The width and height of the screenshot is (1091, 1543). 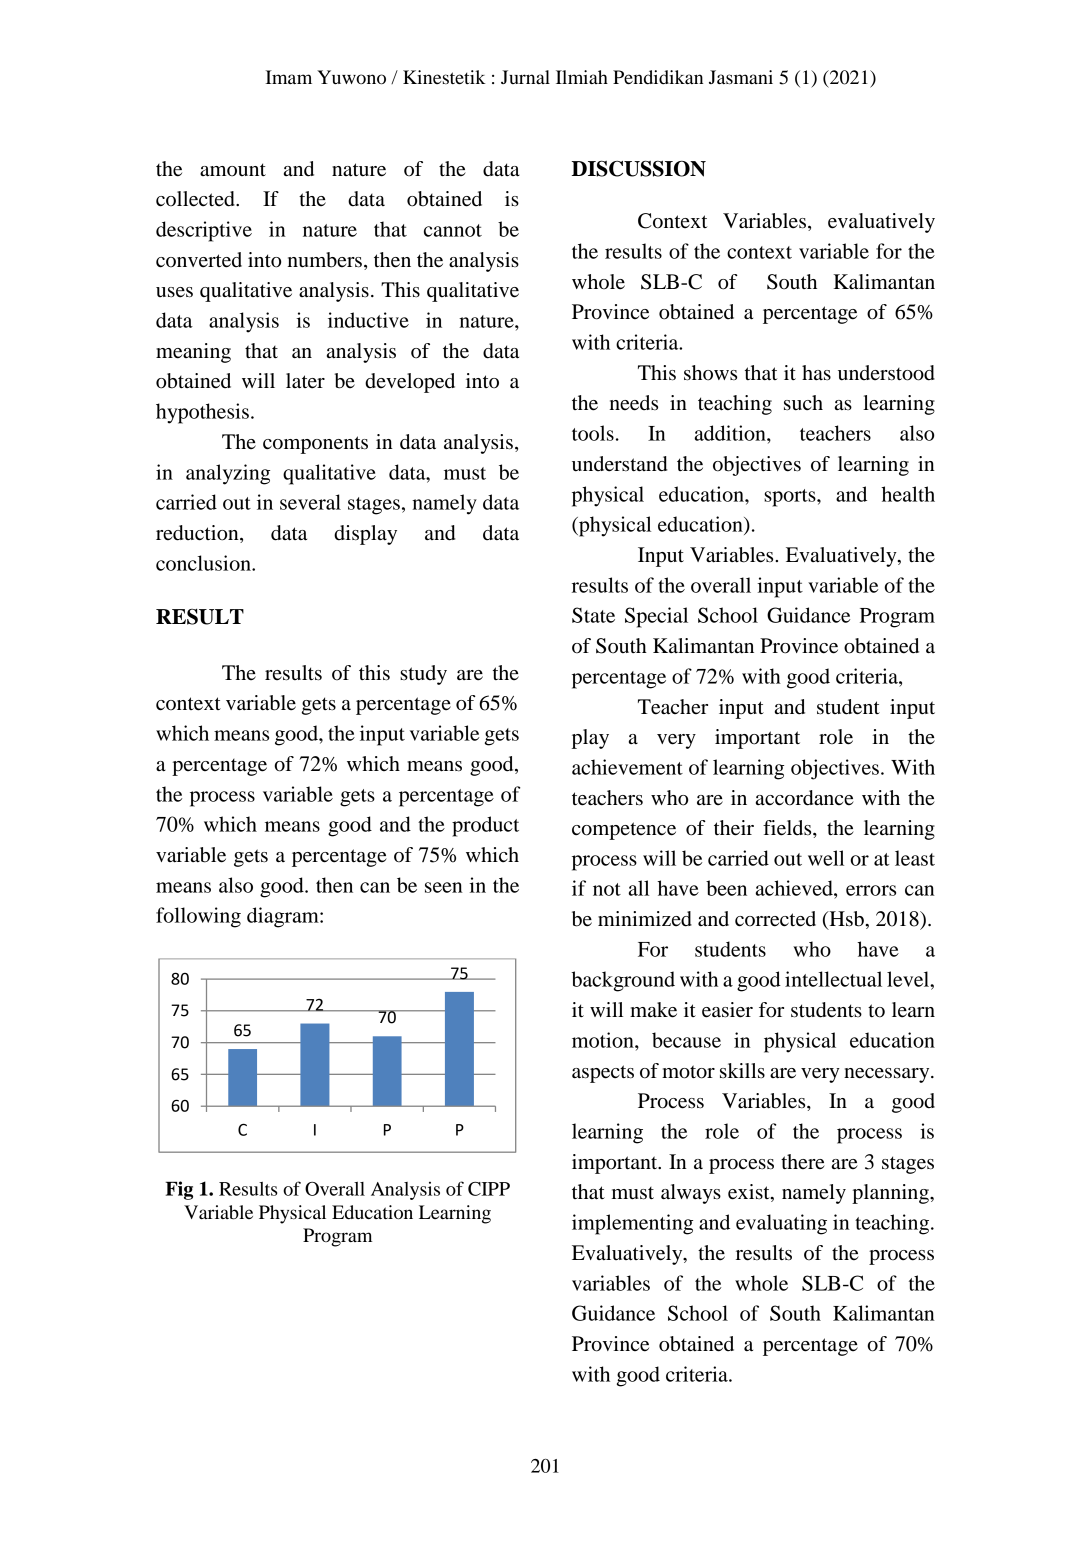 What do you see at coordinates (288, 77) in the screenshot?
I see `Imam` at bounding box center [288, 77].
